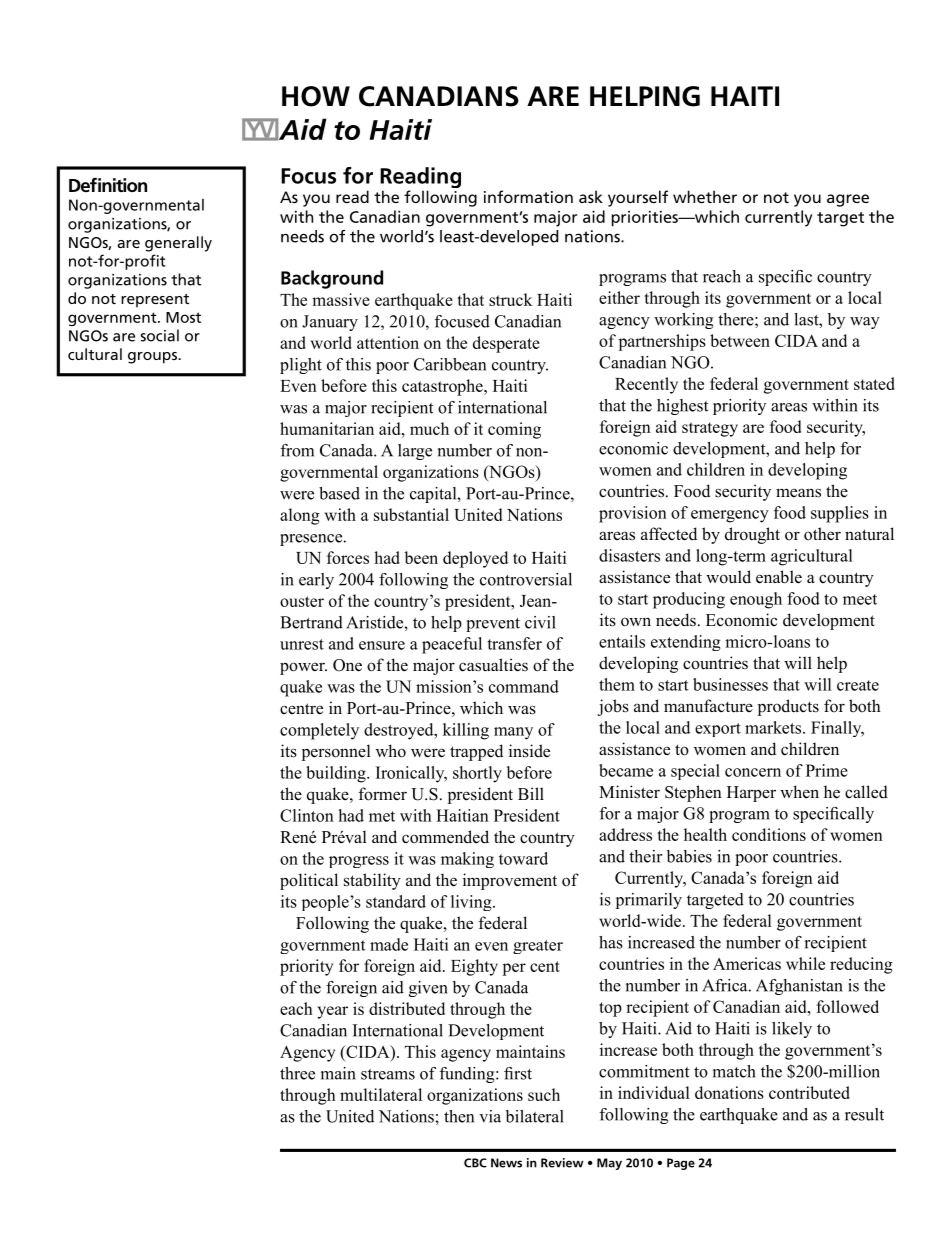  Describe the element at coordinates (756, 600) in the screenshot. I see `enough` at that location.
